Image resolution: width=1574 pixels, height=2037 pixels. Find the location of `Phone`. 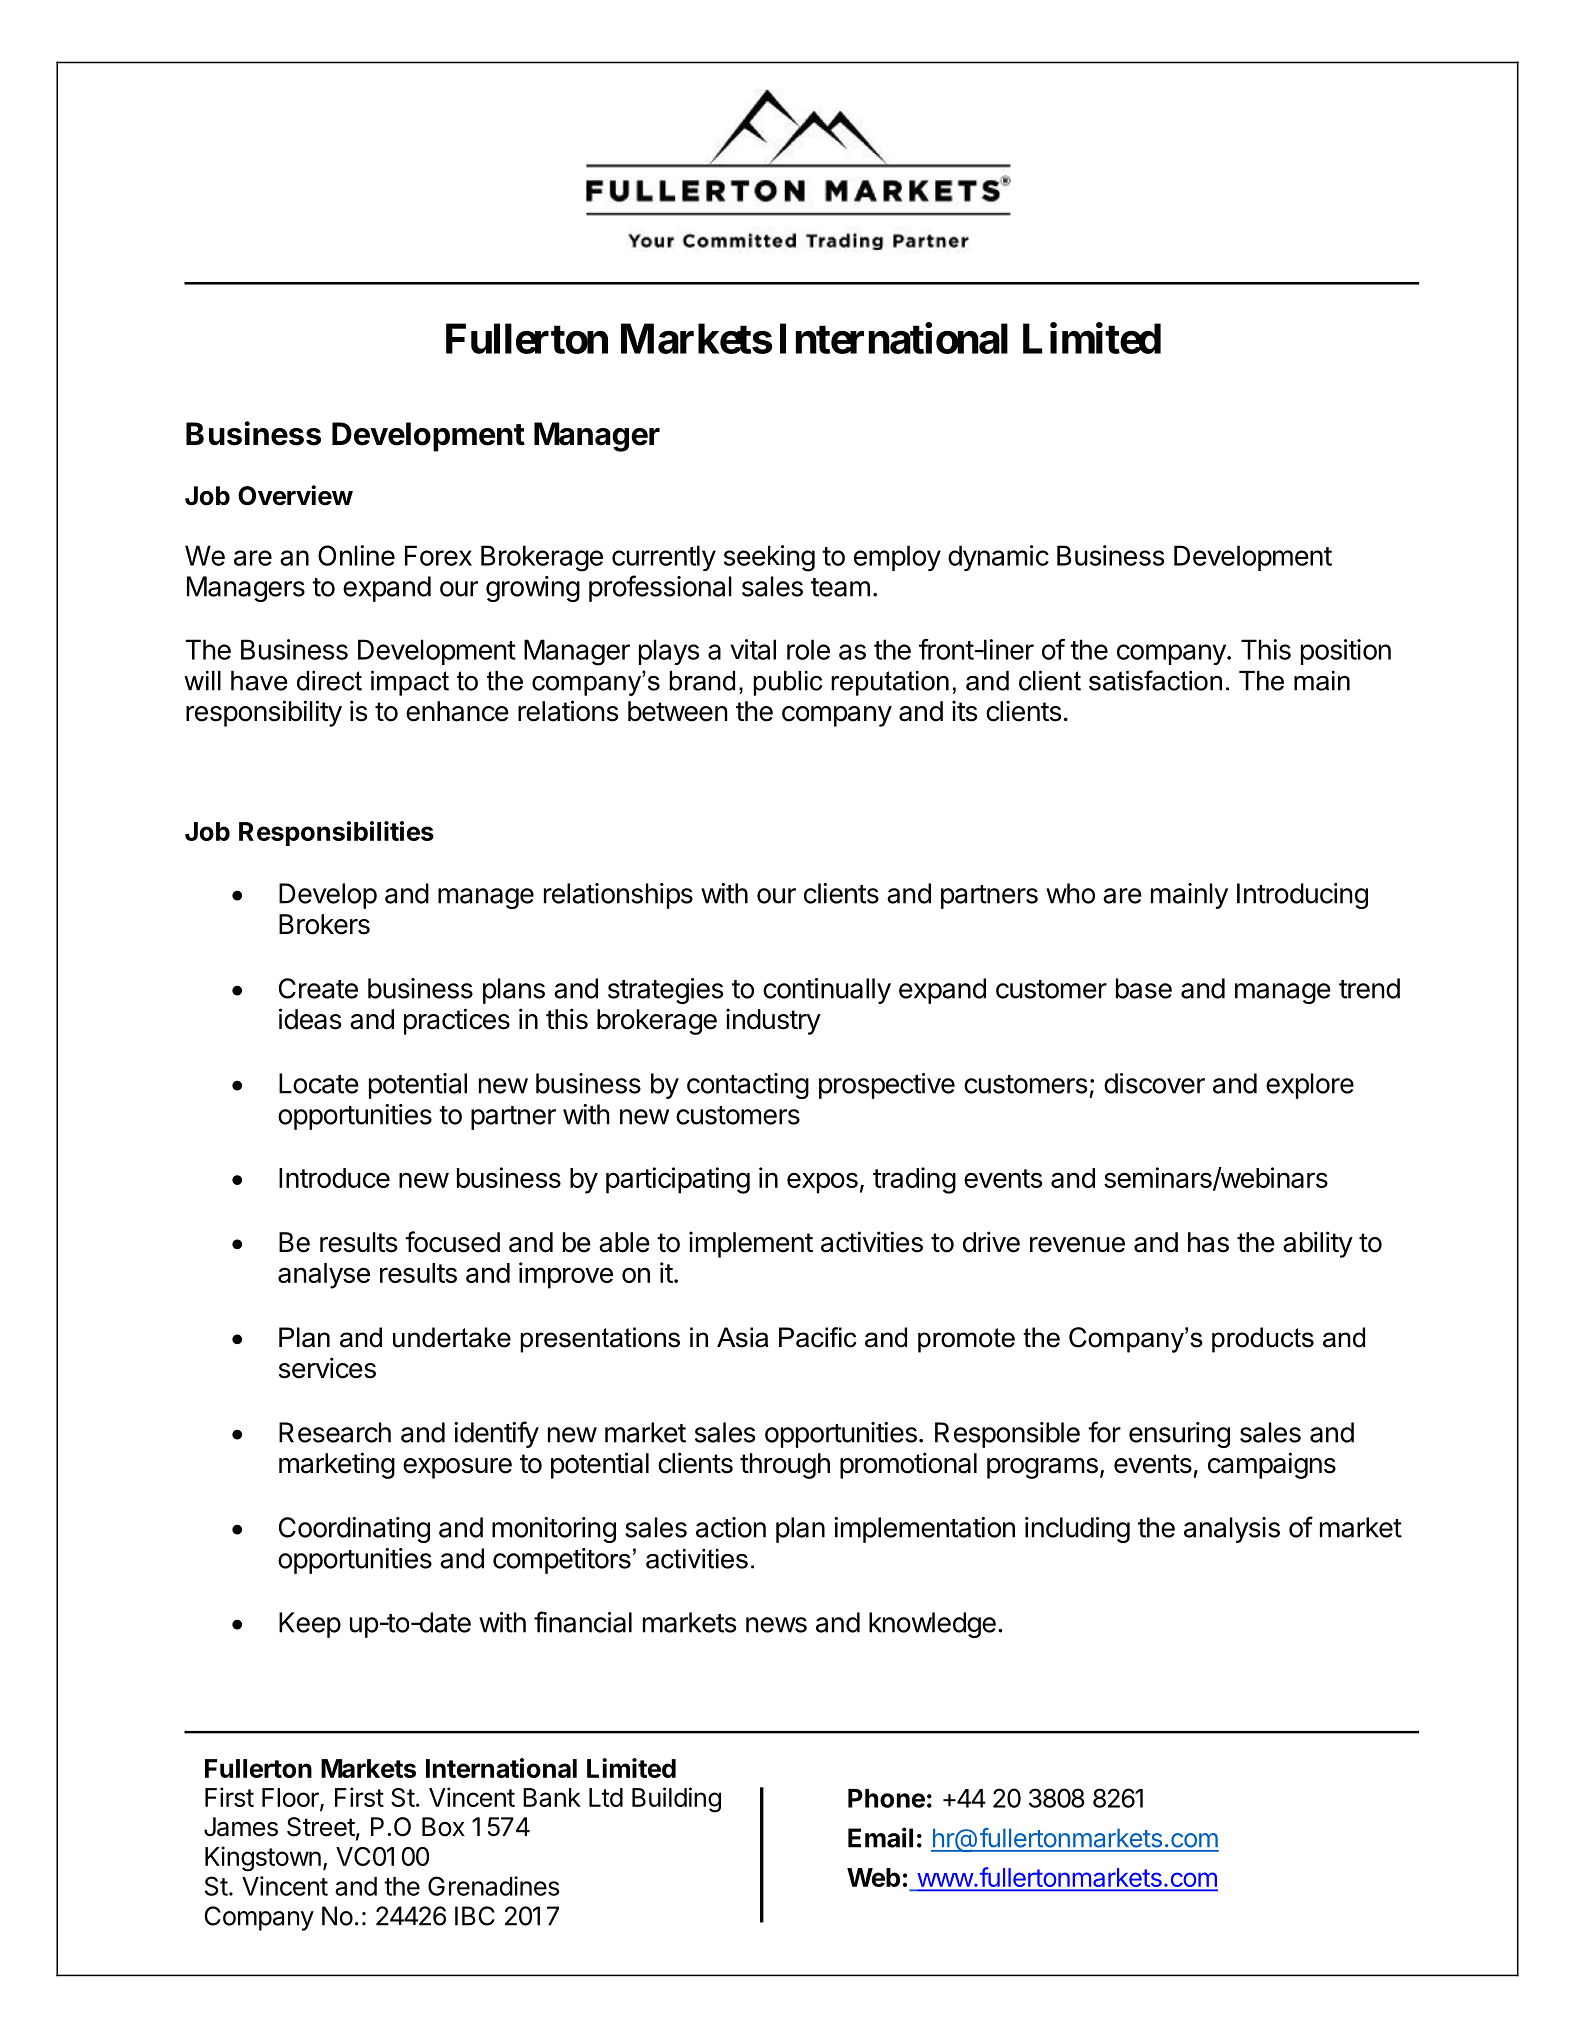

Phone is located at coordinates (886, 1798).
